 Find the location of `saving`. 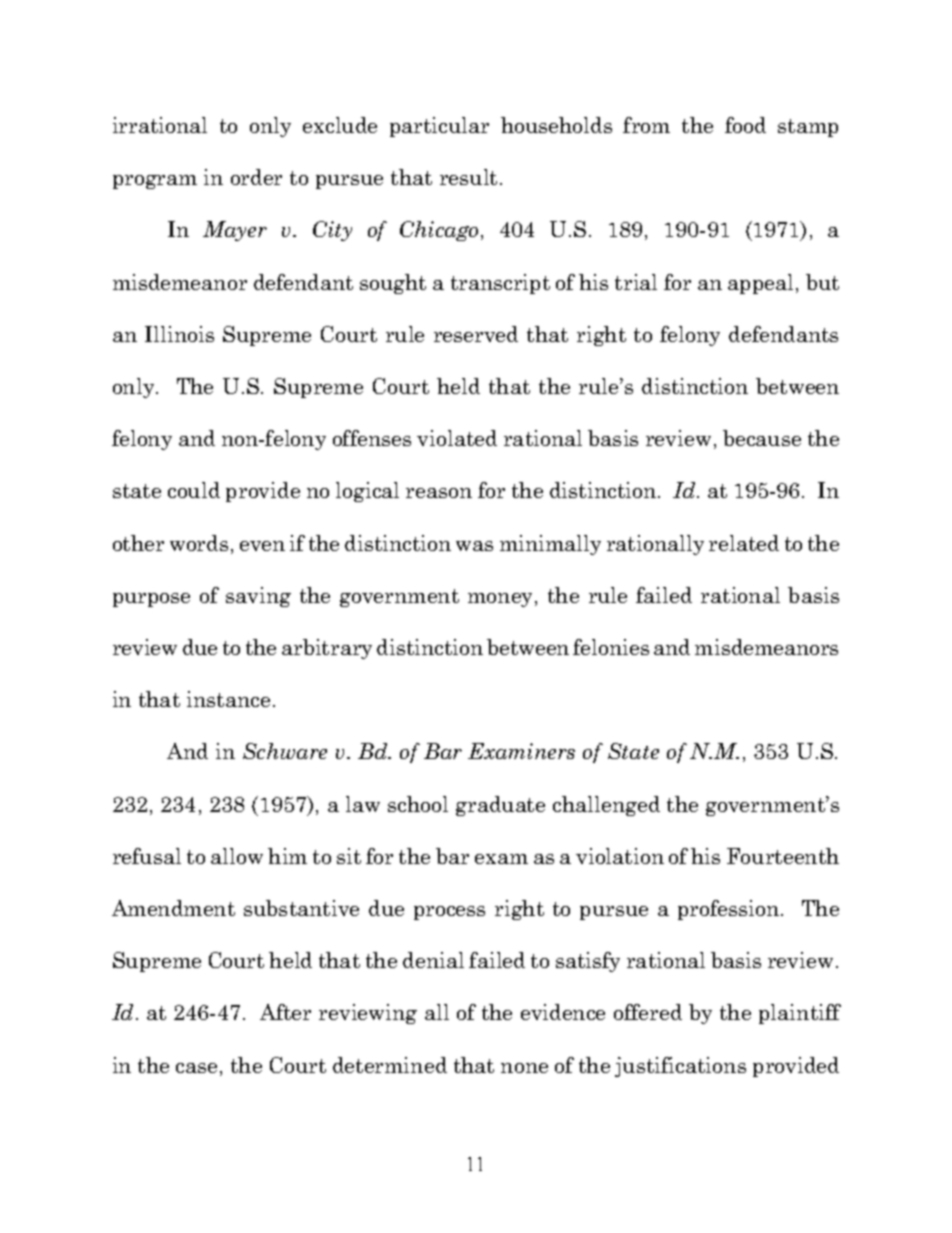

saving is located at coordinates (258, 597).
